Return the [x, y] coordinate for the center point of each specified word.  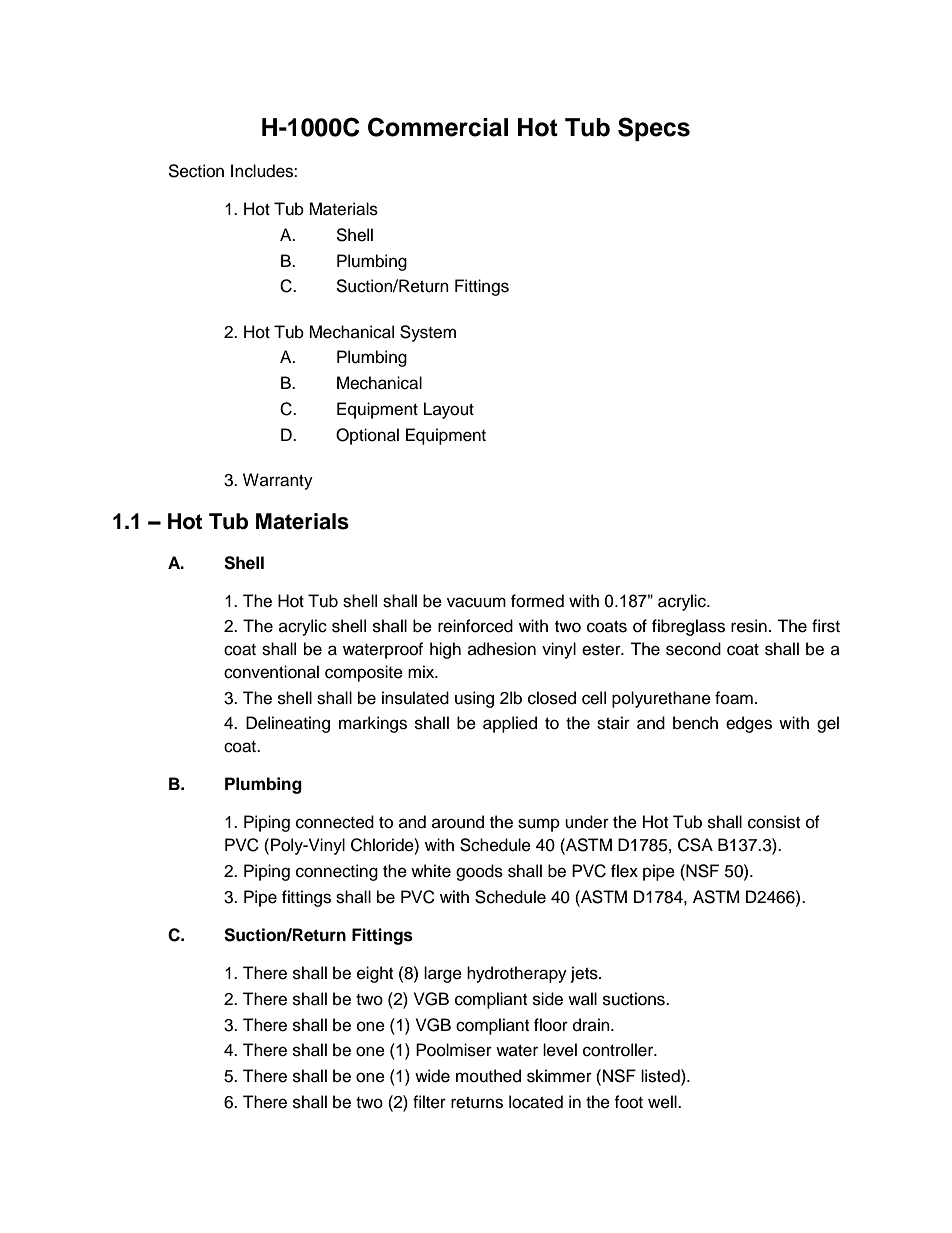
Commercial [438, 127]
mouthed [488, 1076]
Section [196, 171]
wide [432, 1076]
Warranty [278, 481]
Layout [449, 410]
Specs [654, 129]
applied [510, 724]
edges [749, 724]
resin [749, 626]
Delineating [288, 724]
